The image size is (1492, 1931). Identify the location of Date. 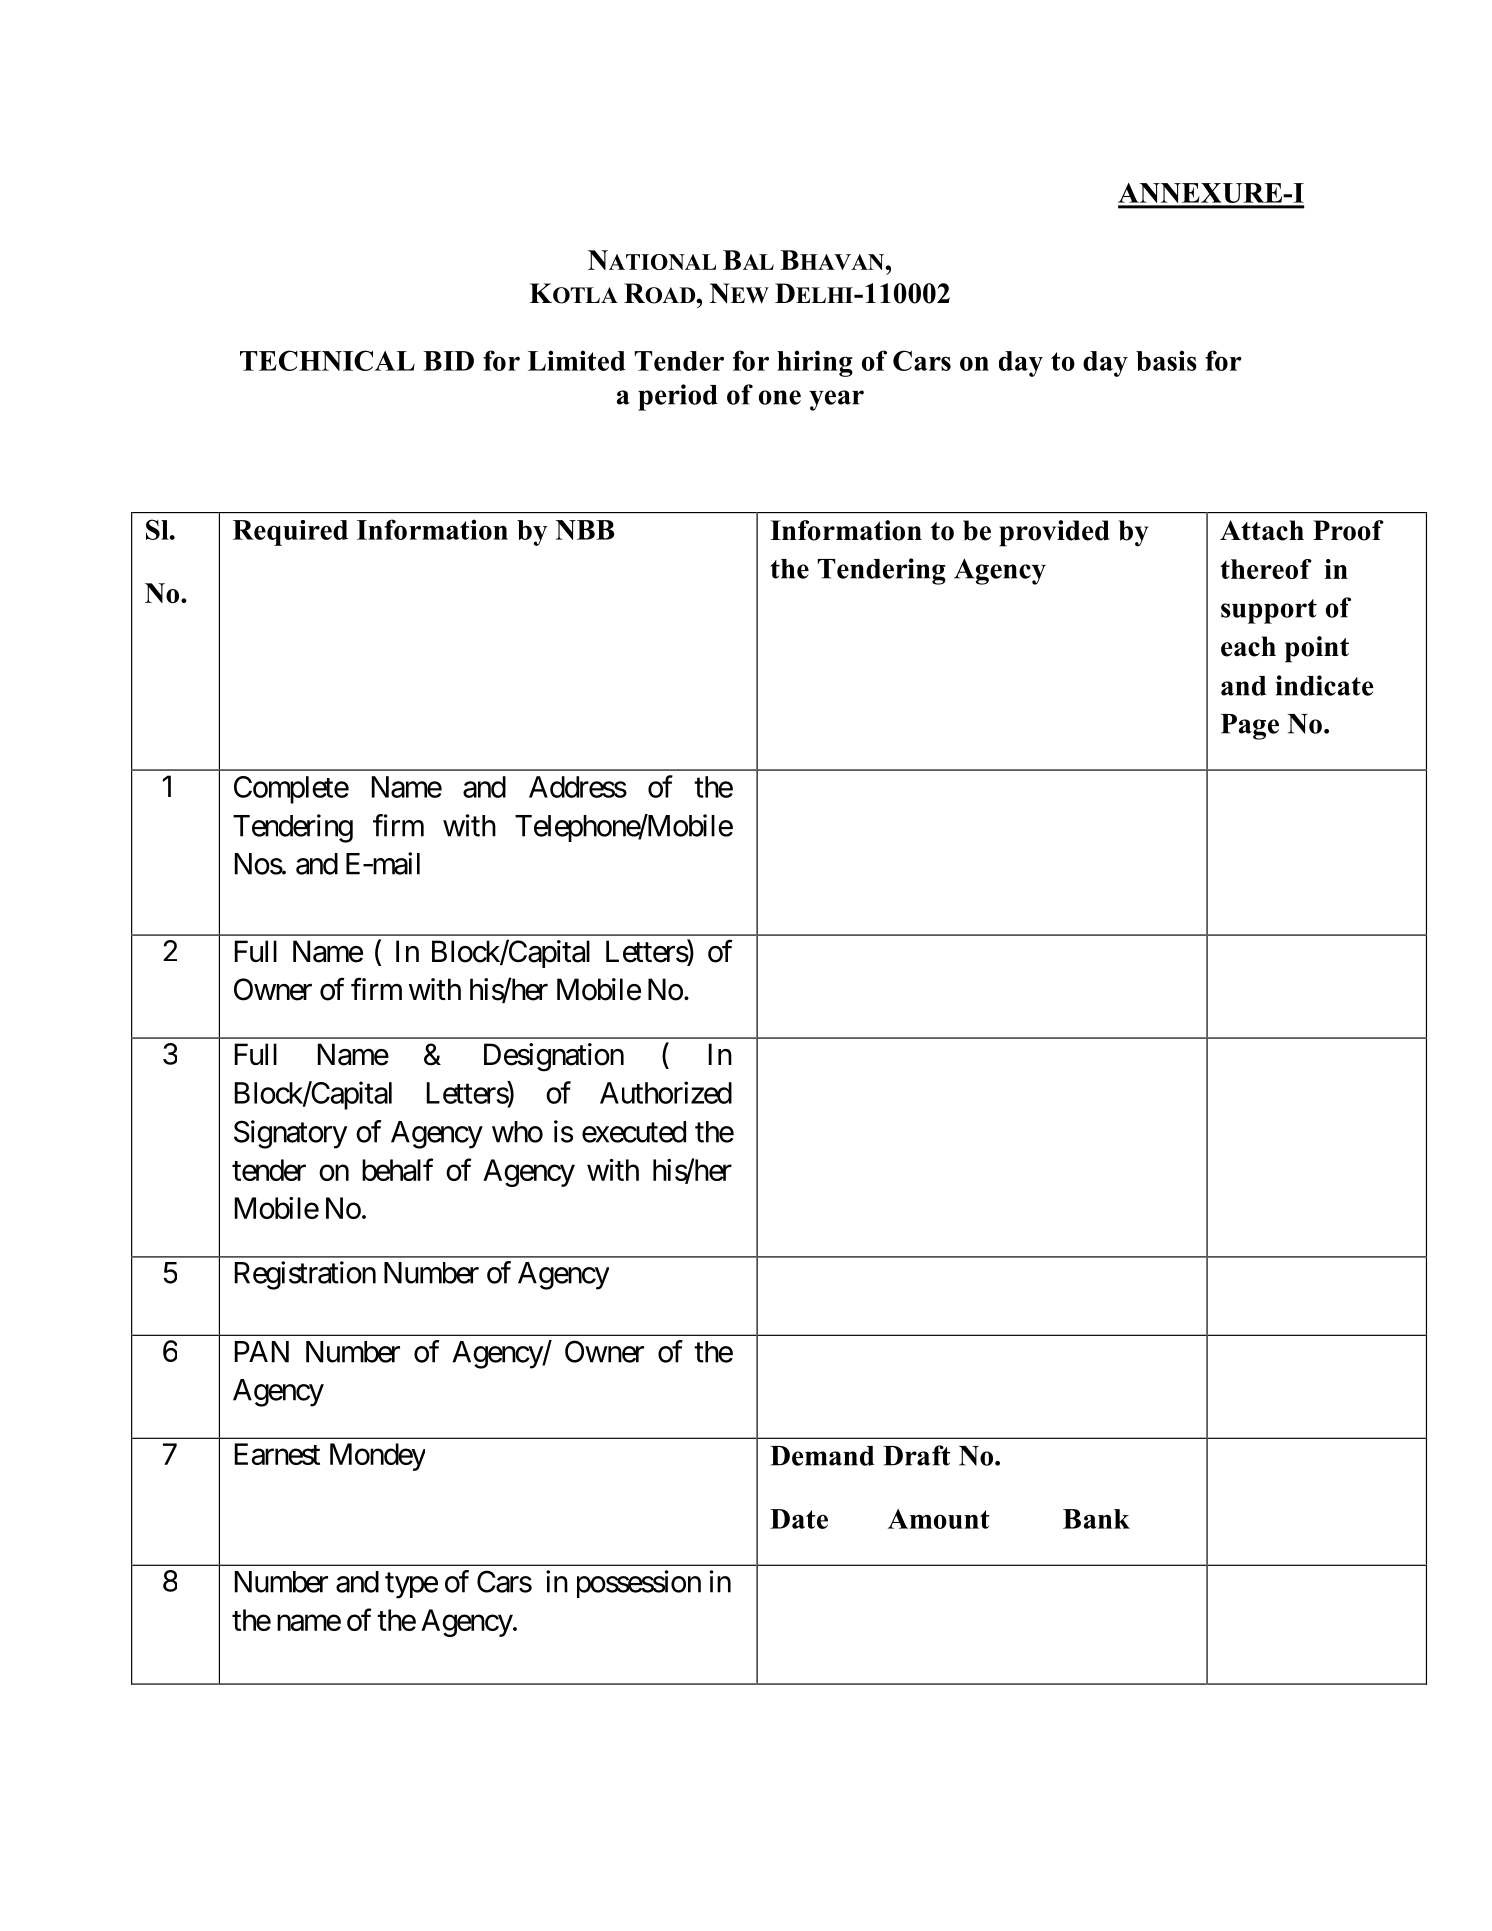
(799, 1519).
